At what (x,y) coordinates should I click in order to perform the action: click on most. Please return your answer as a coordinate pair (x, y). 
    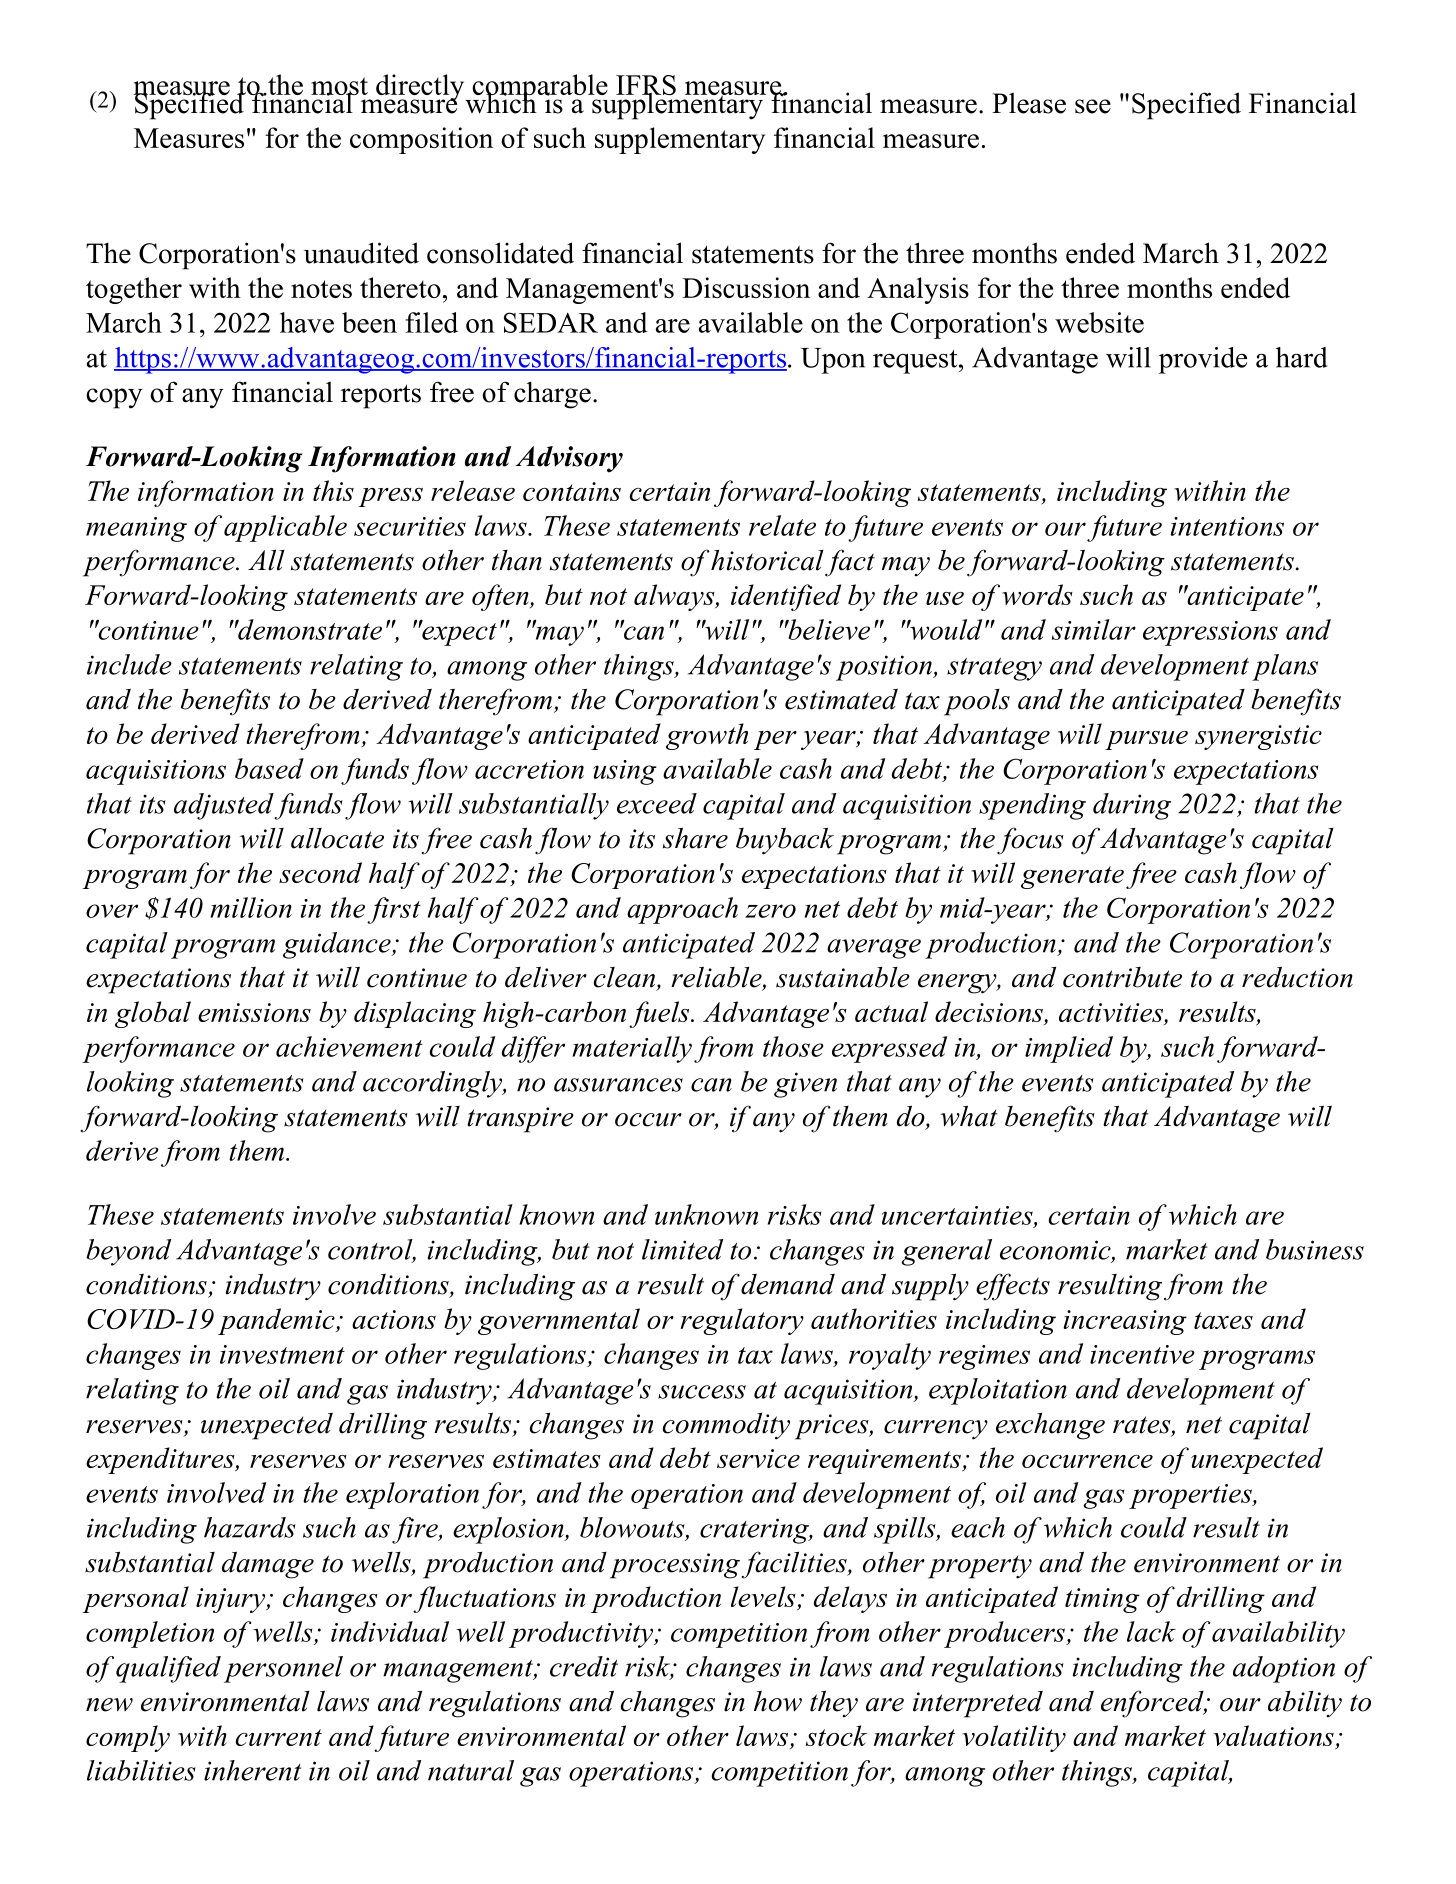
    Looking at the image, I should click on (339, 87).
